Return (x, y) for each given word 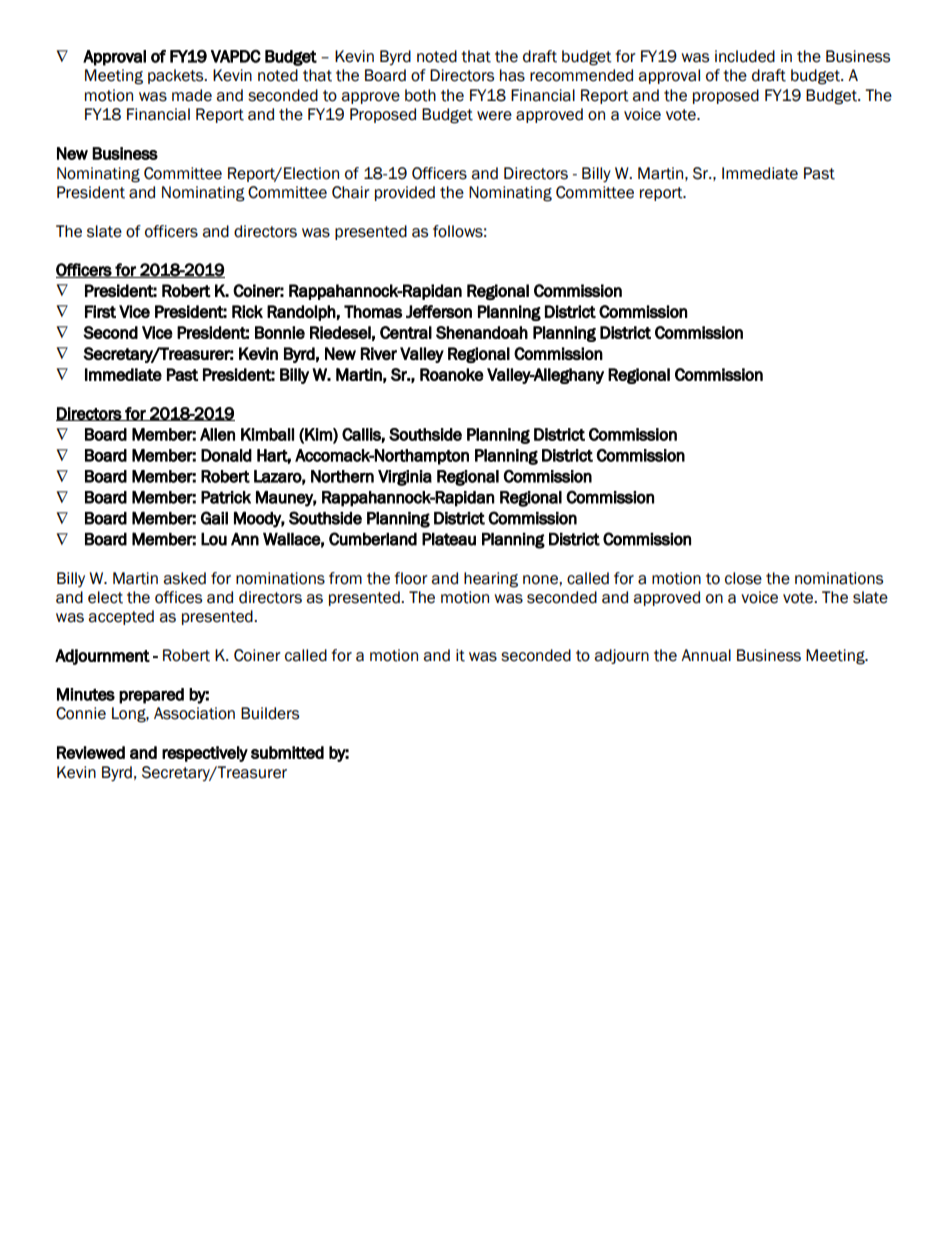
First (100, 311)
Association (194, 713)
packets (177, 76)
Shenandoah (482, 332)
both (420, 95)
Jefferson (439, 311)
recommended (581, 75)
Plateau (449, 539)
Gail (214, 518)
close (743, 578)
